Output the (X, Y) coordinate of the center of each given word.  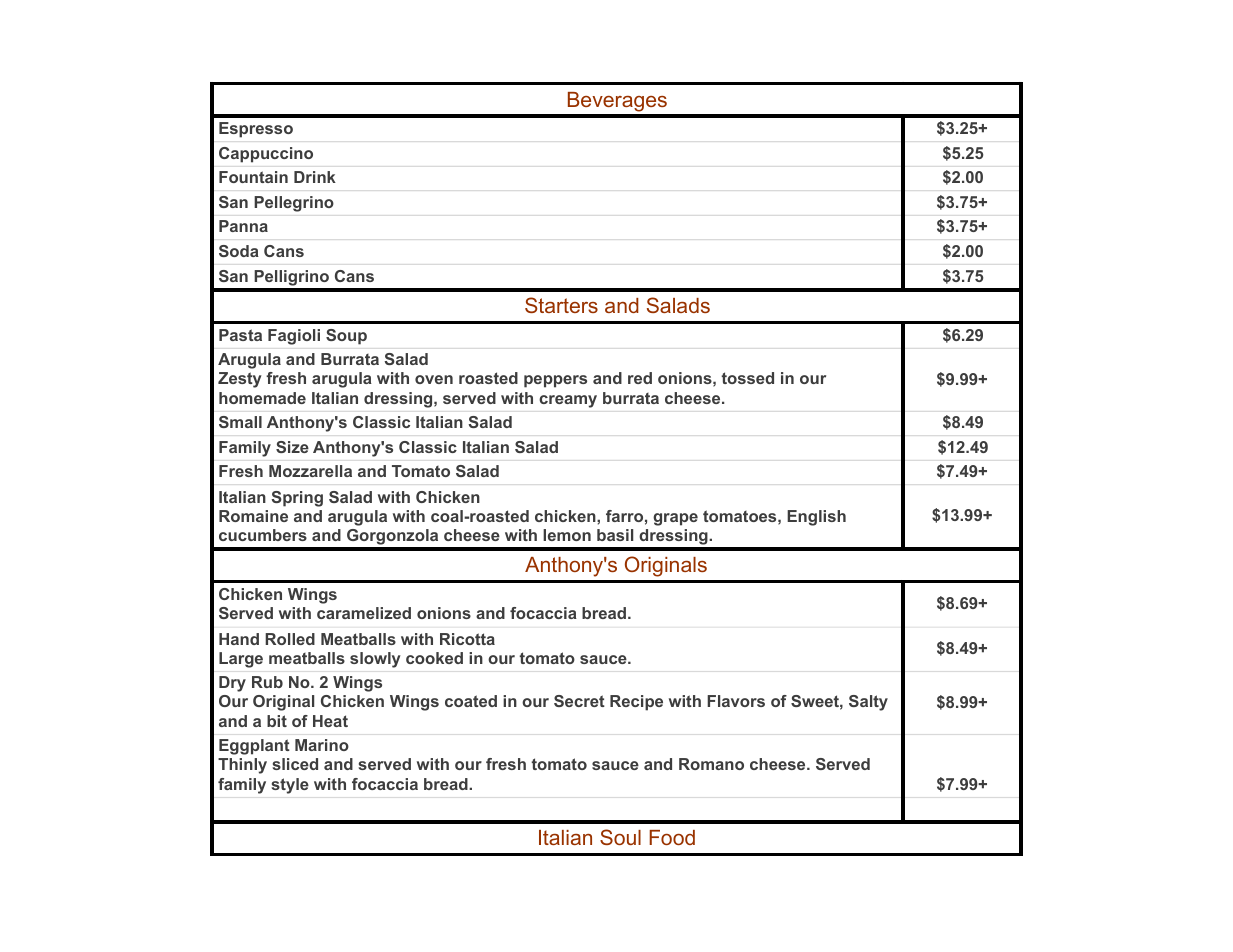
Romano (711, 764)
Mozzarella (310, 471)
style (290, 786)
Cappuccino (266, 154)
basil (615, 535)
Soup (346, 337)
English (816, 518)
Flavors (736, 701)
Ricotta (467, 639)
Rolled (290, 639)
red (640, 378)
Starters (561, 305)
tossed (747, 378)
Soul (620, 837)
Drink (315, 177)
